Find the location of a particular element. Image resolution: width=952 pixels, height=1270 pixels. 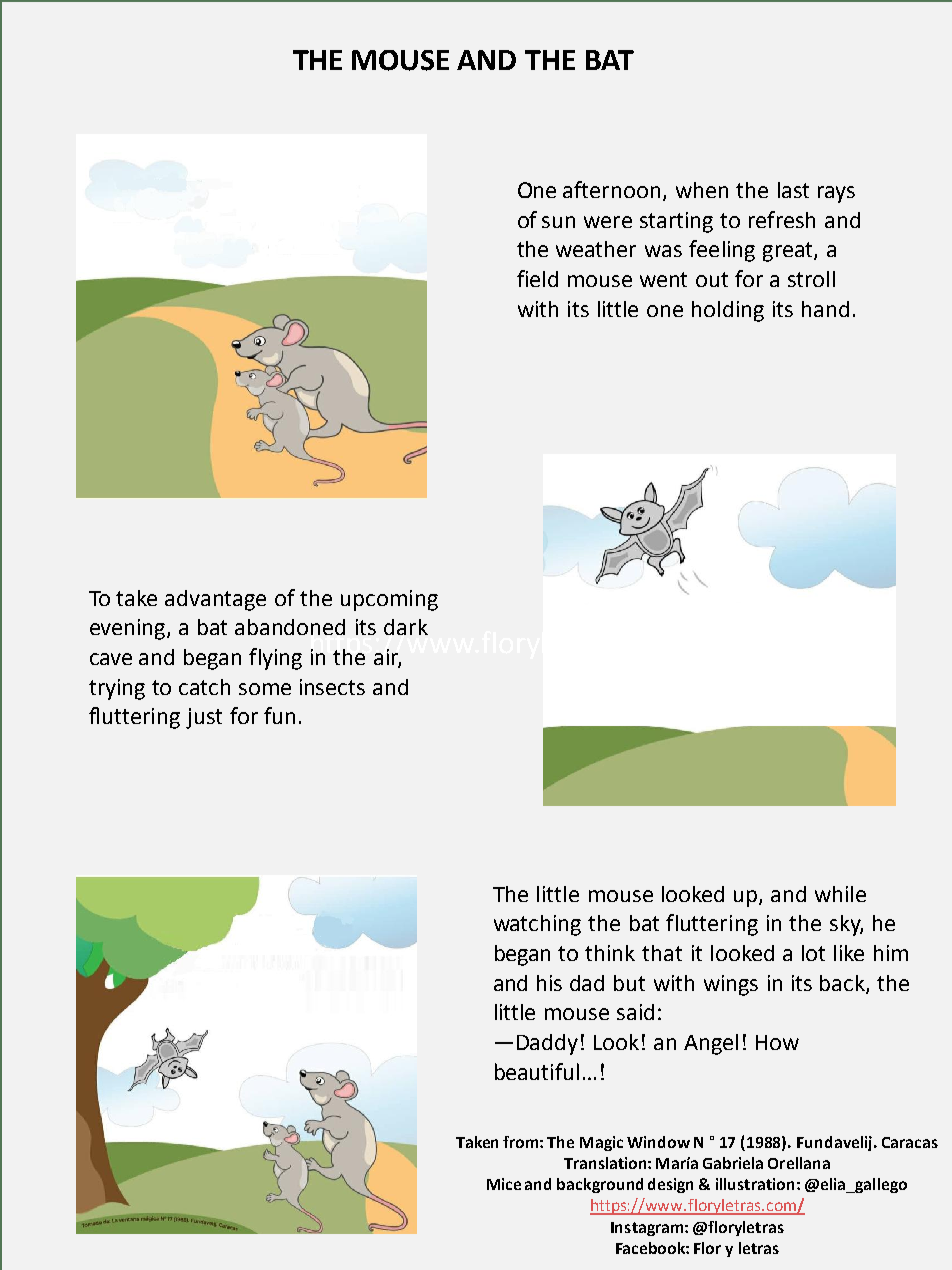

illustration is located at coordinates (755, 1184).
